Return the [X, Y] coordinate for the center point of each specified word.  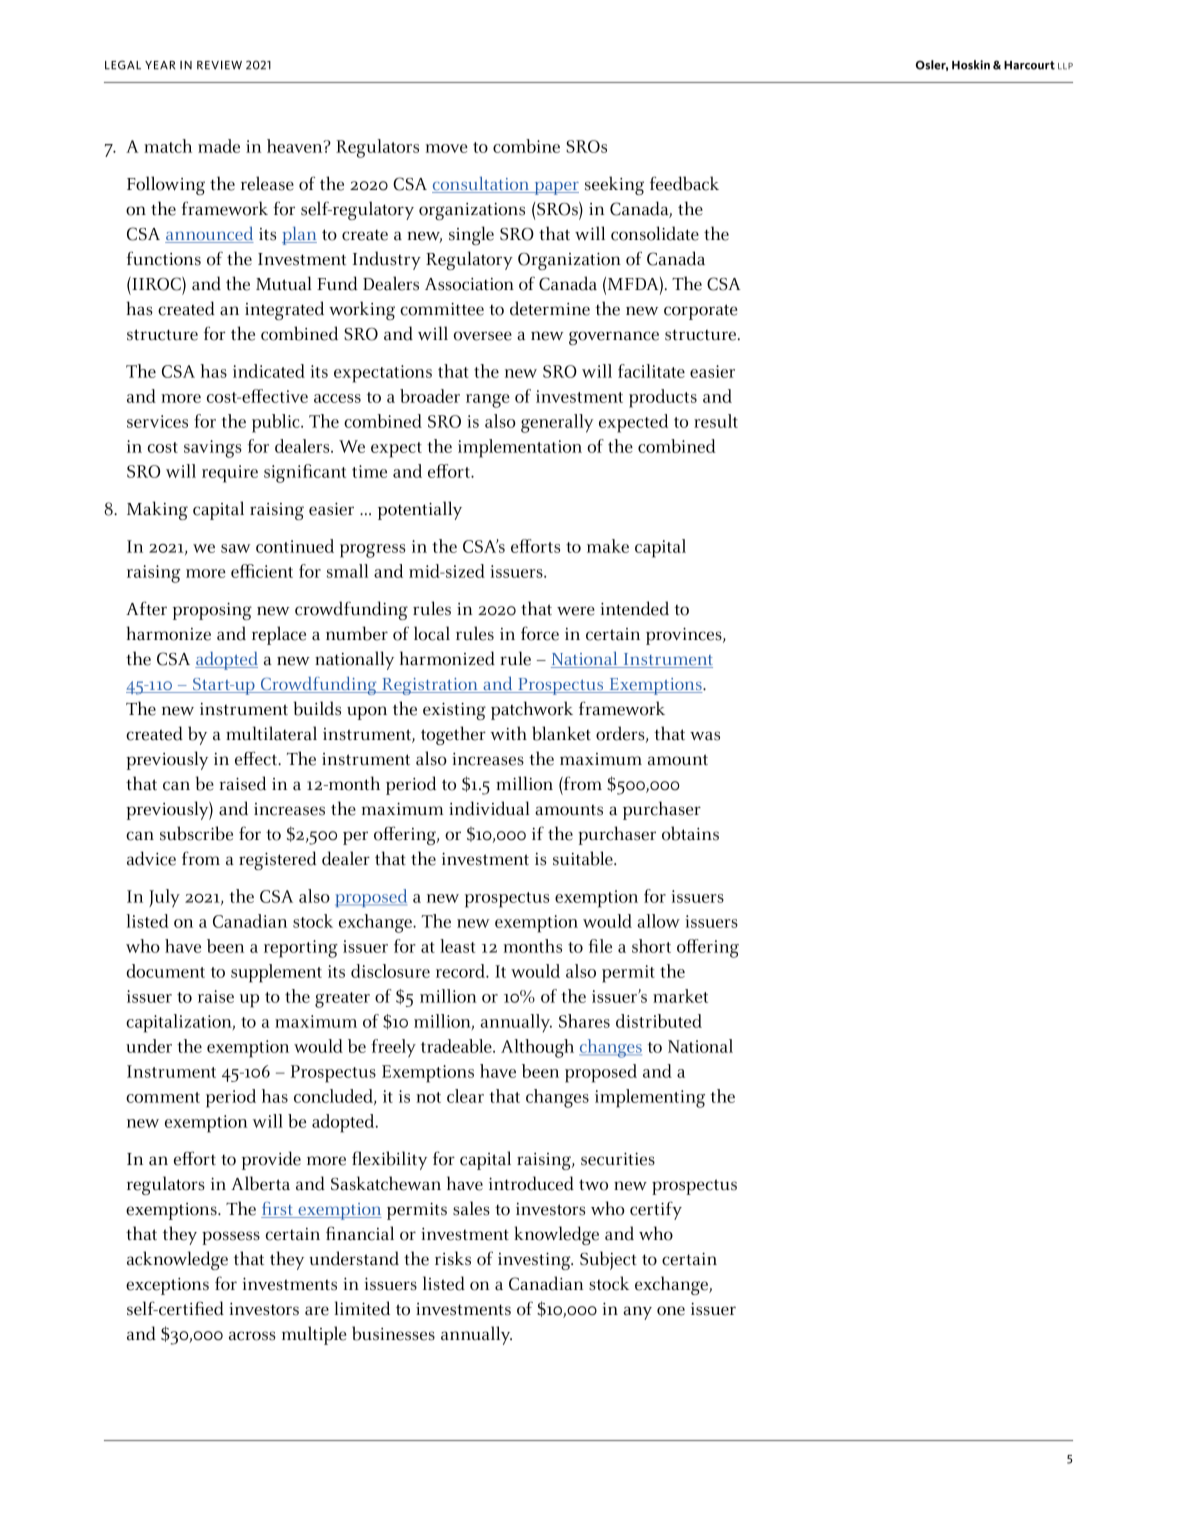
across [252, 1336]
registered [278, 860]
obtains [690, 833]
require [230, 474]
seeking [614, 185]
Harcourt [1029, 65]
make [608, 546]
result [716, 421]
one [671, 1311]
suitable [584, 858]
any [638, 1313]
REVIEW [219, 65]
